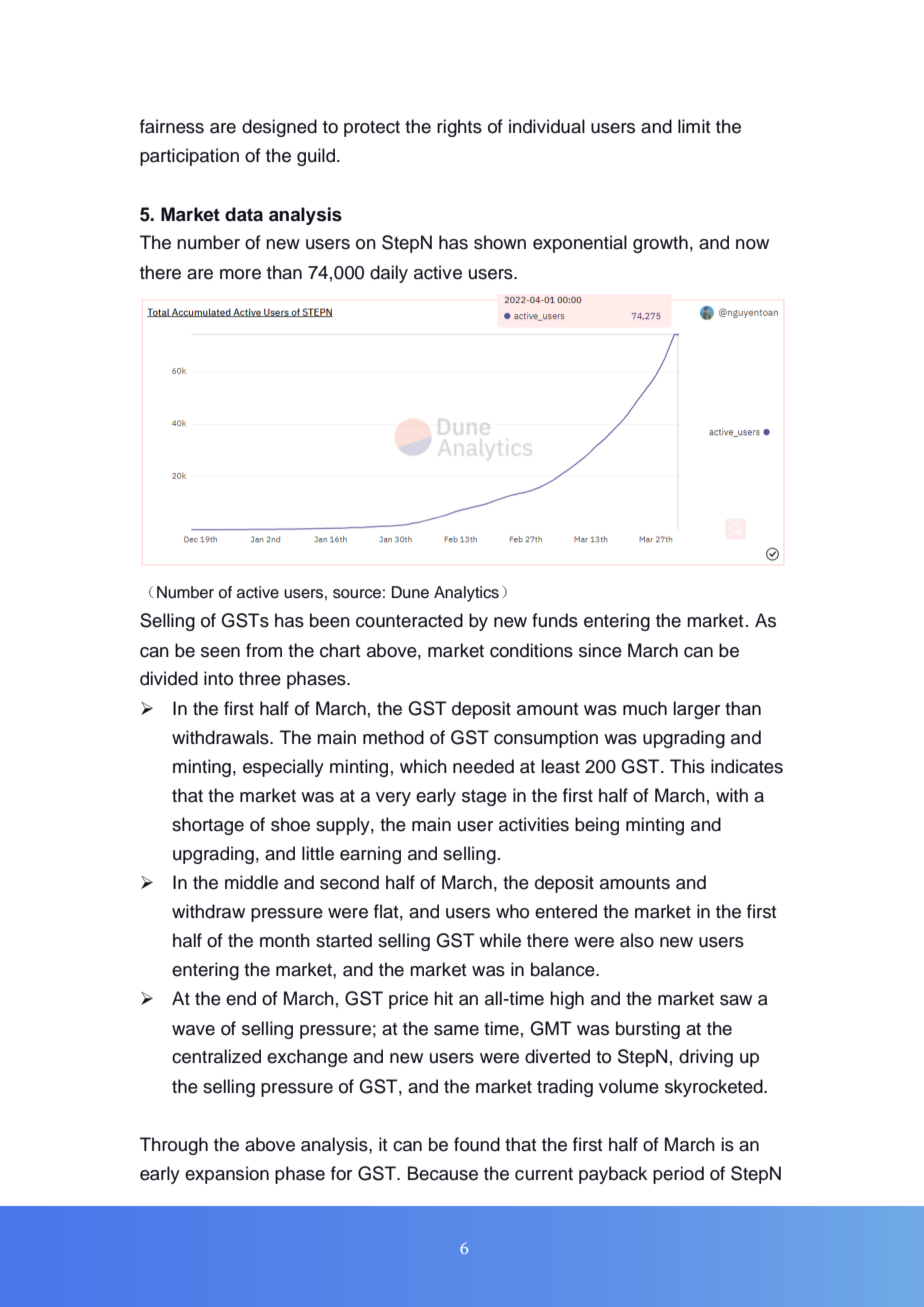  I want to click on expansion, so click(227, 1175).
